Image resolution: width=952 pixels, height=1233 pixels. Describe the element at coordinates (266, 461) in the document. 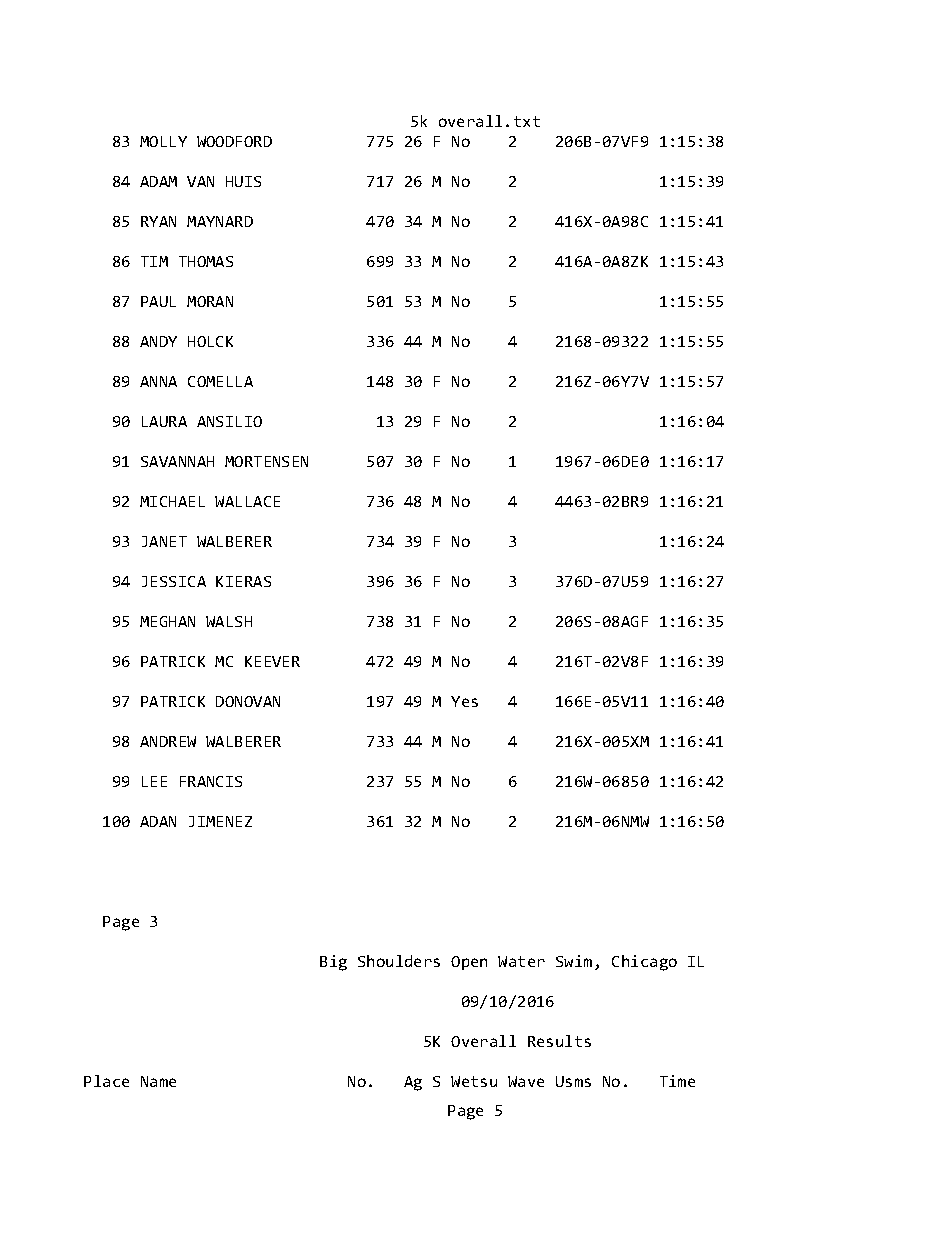

I see `MORTENSEN` at that location.
